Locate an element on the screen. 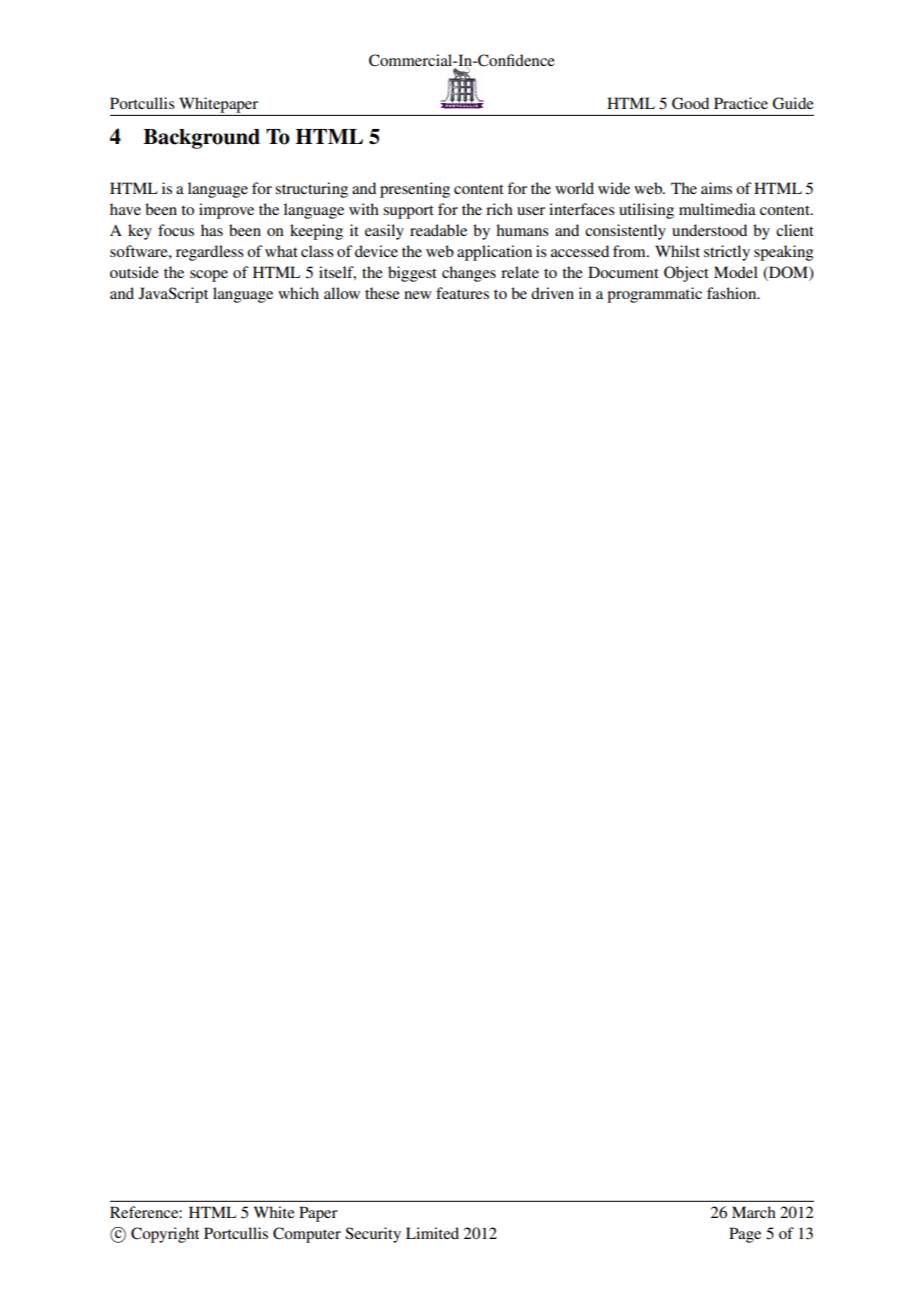 The image size is (924, 1308). Page is located at coordinates (745, 1235).
